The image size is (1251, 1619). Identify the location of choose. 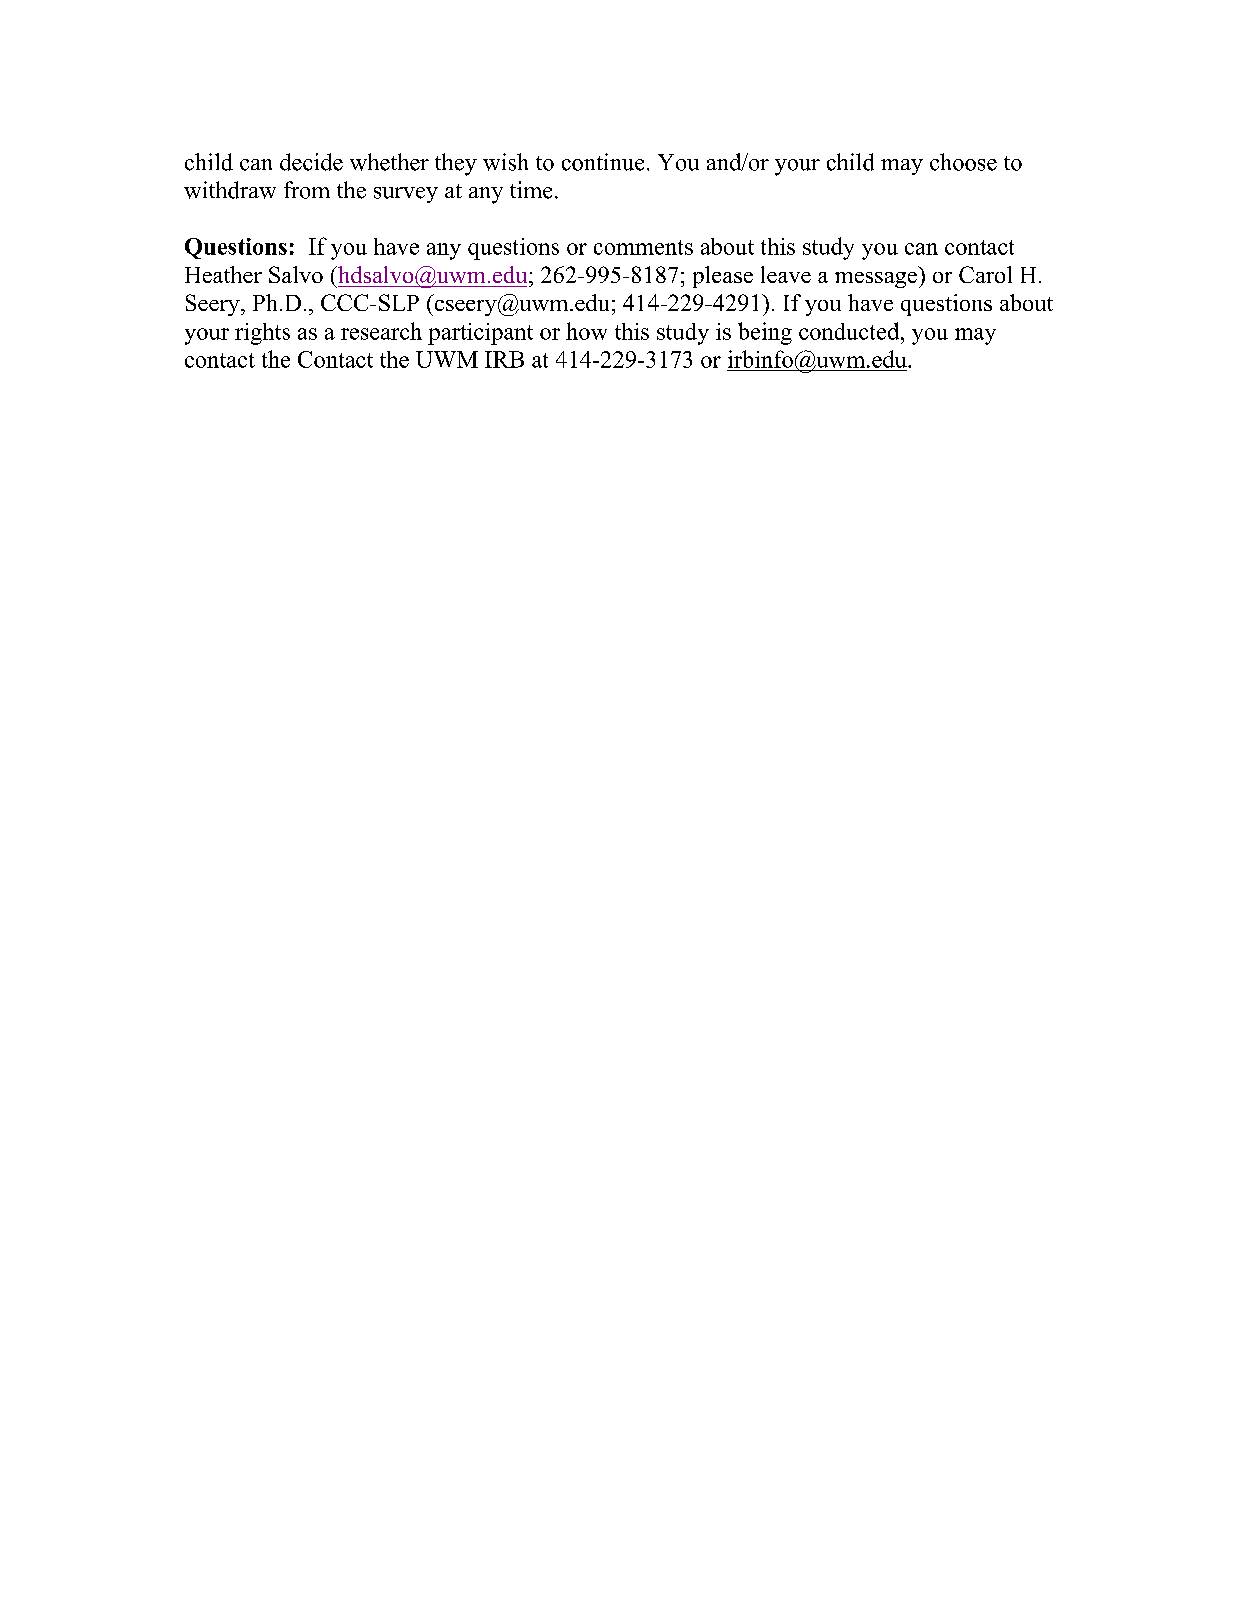
(963, 162).
